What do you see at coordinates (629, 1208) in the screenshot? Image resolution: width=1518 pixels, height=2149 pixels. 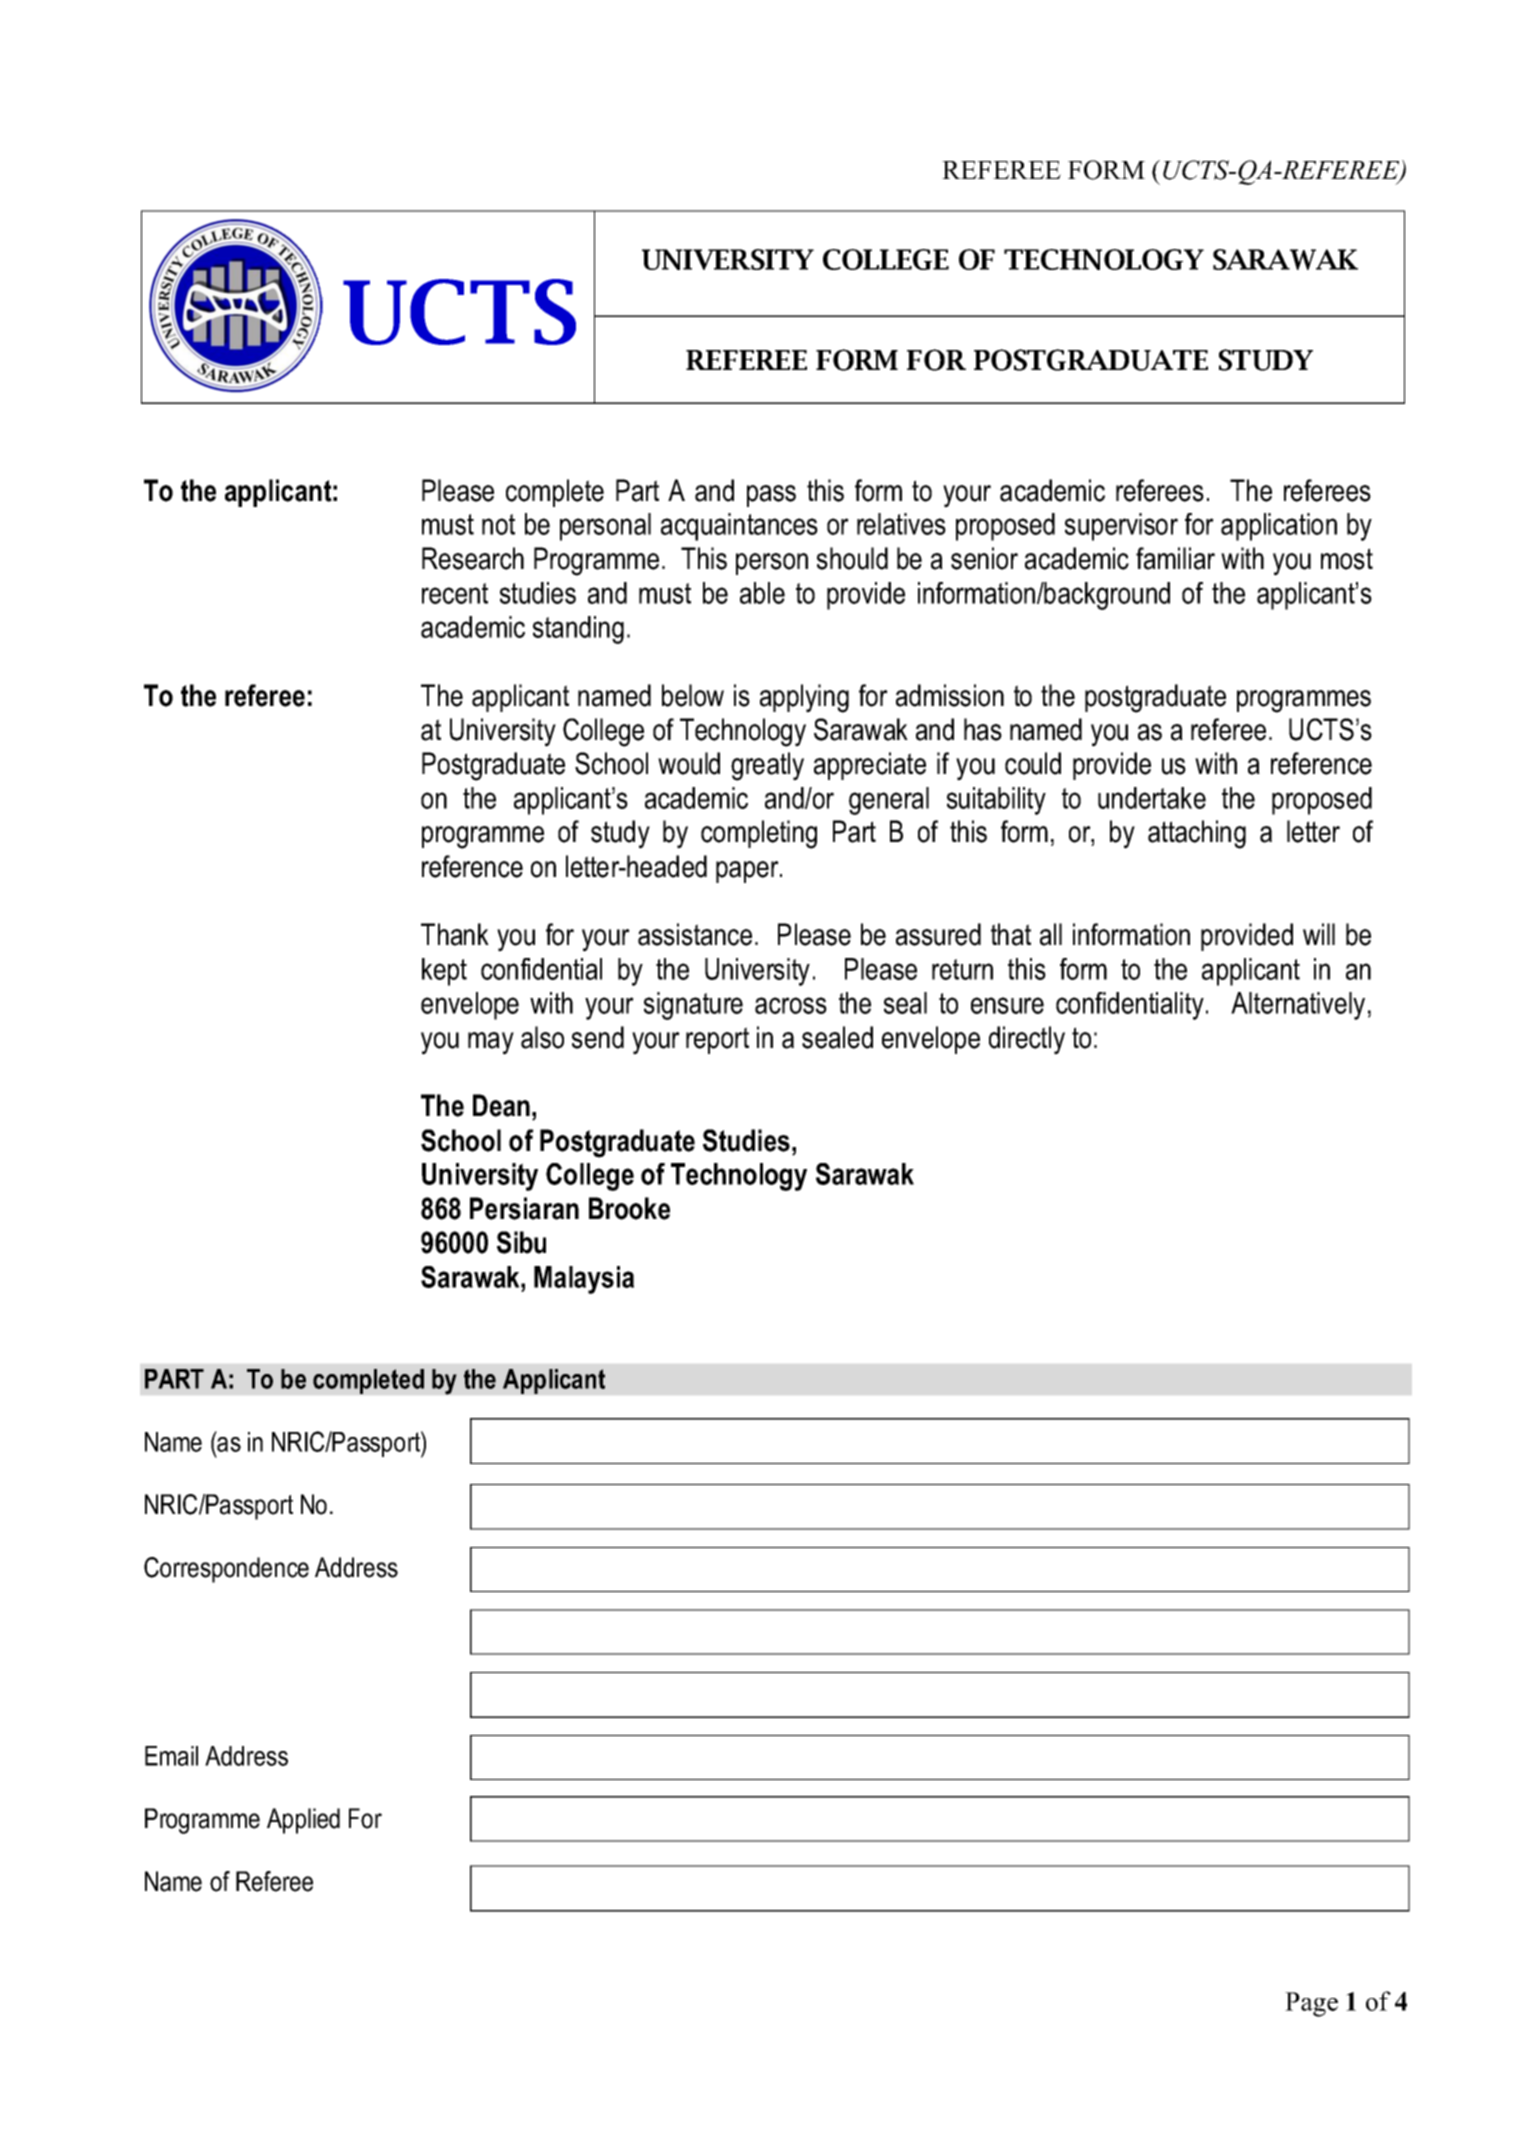 I see `Brooke` at bounding box center [629, 1208].
